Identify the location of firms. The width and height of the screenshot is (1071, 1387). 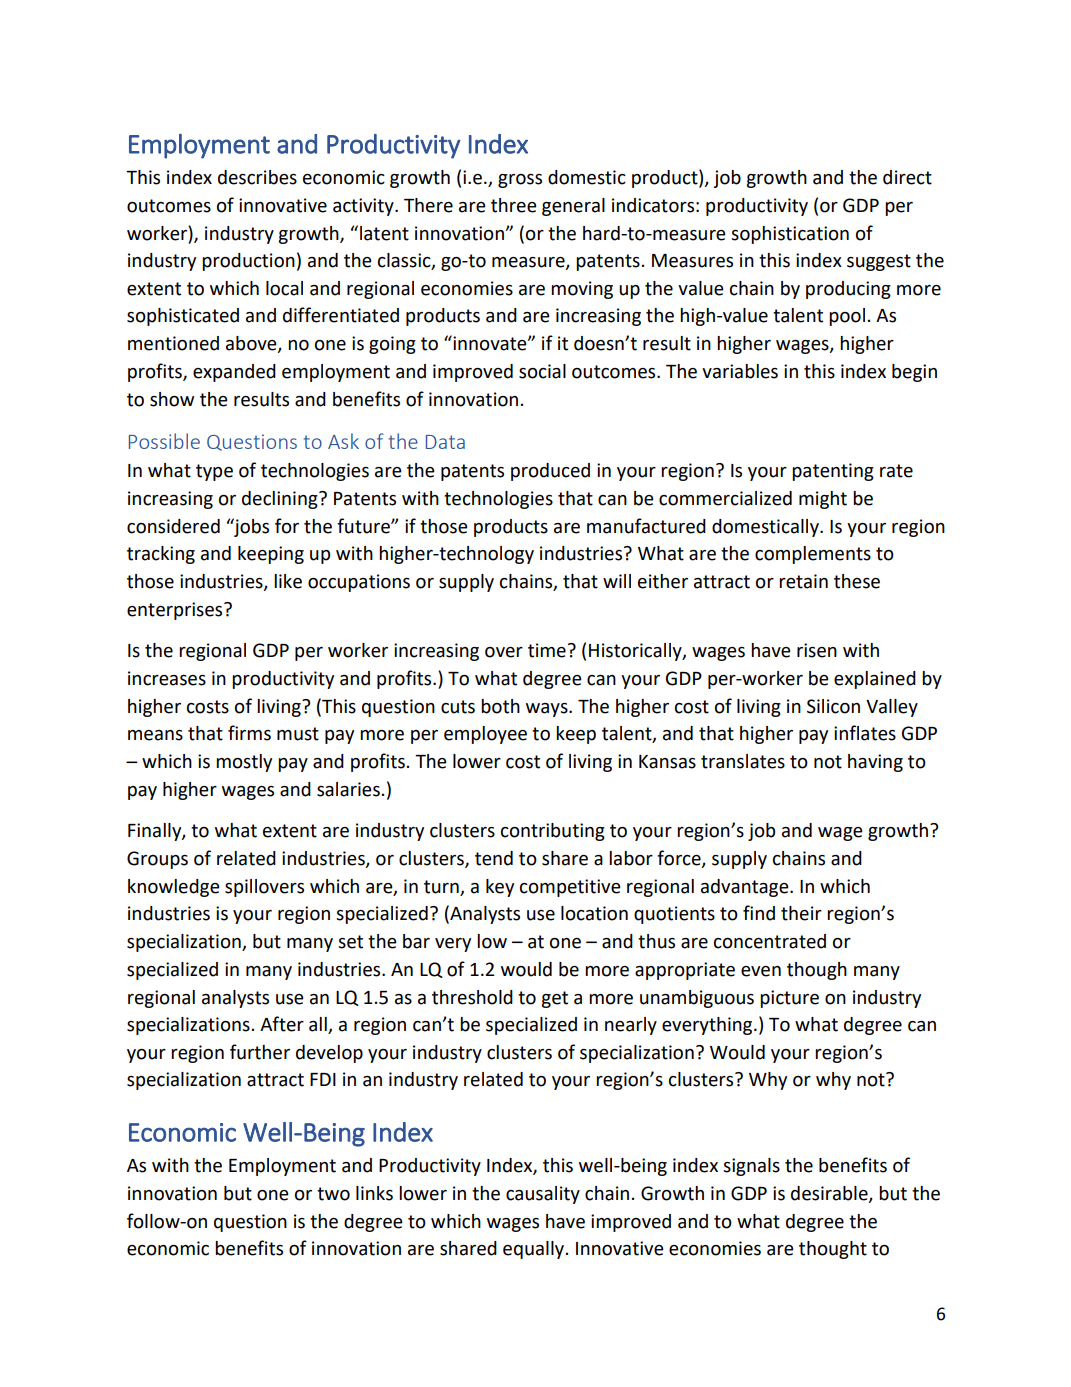
(249, 733).
